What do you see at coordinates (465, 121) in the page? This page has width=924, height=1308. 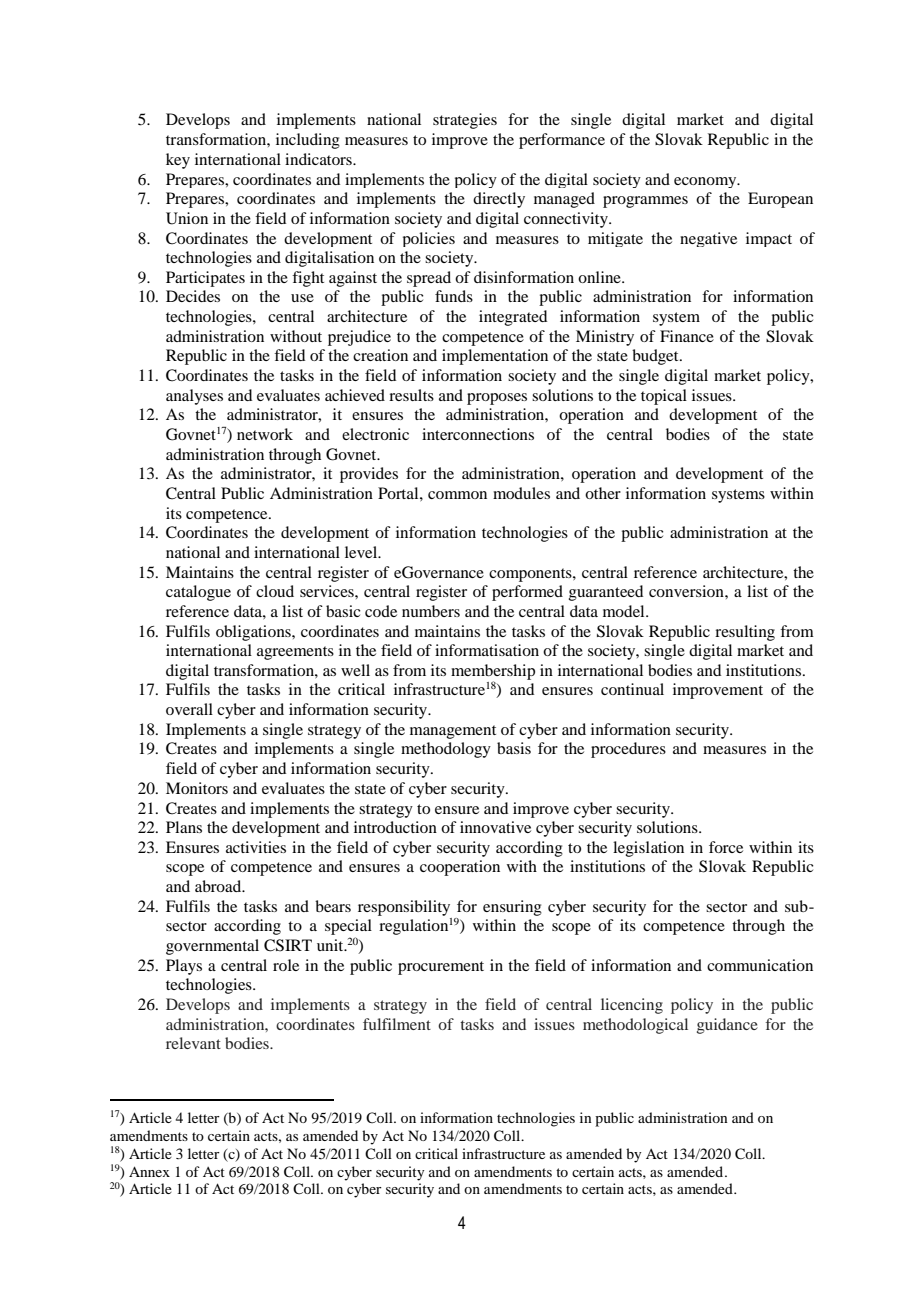 I see `strategies` at bounding box center [465, 121].
